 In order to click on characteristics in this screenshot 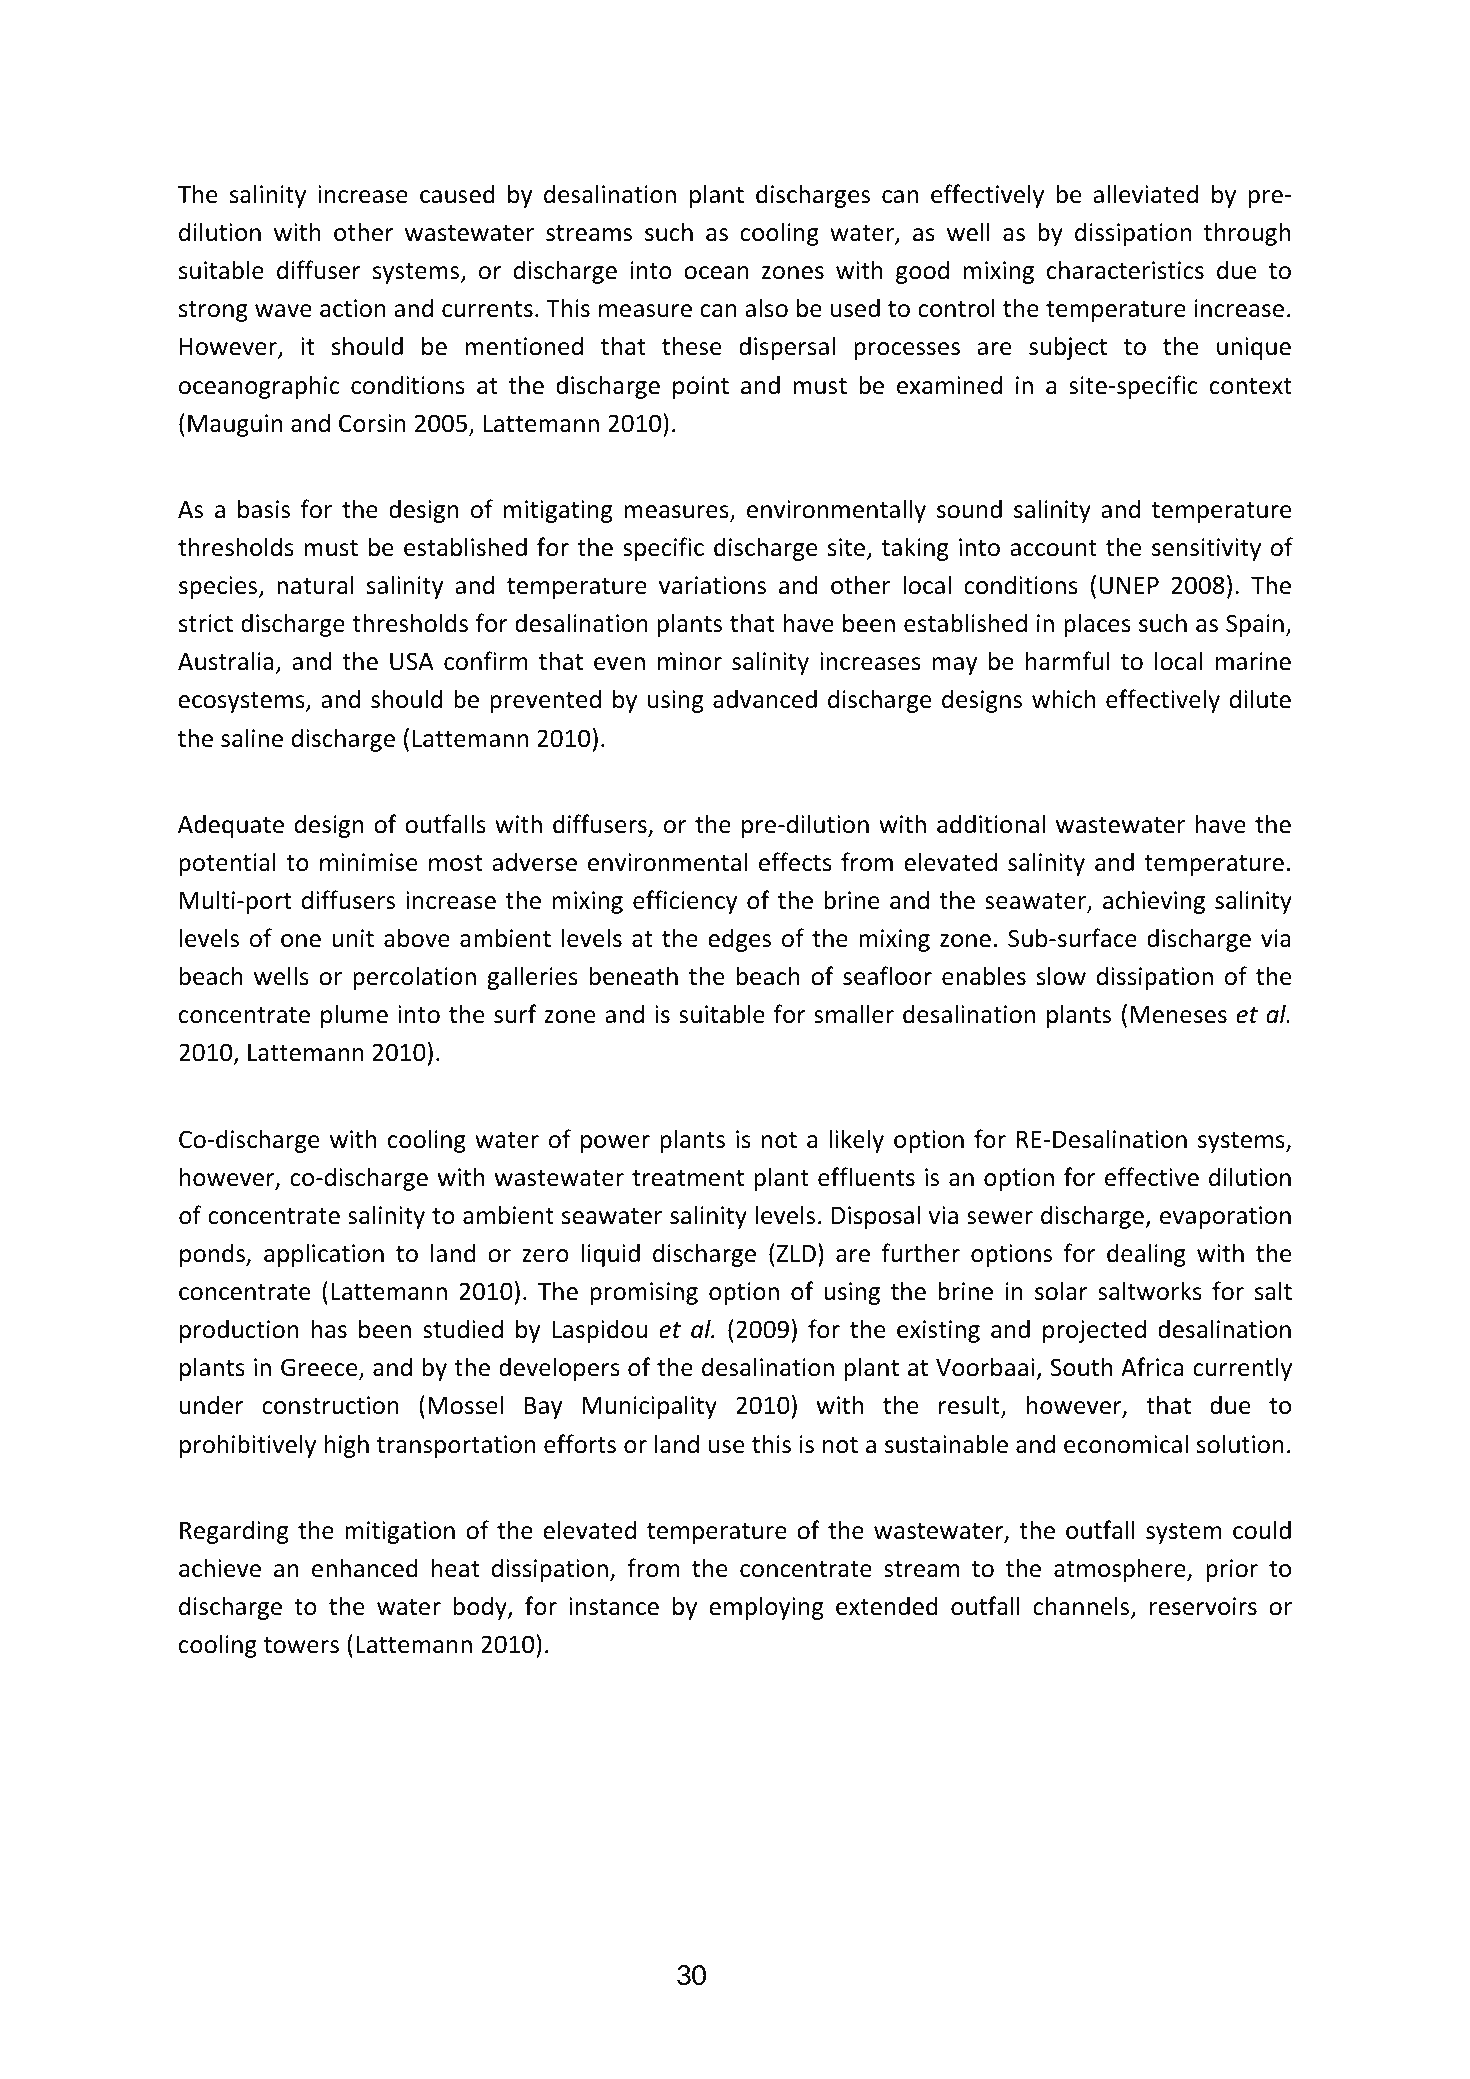, I will do `click(1125, 270)`.
